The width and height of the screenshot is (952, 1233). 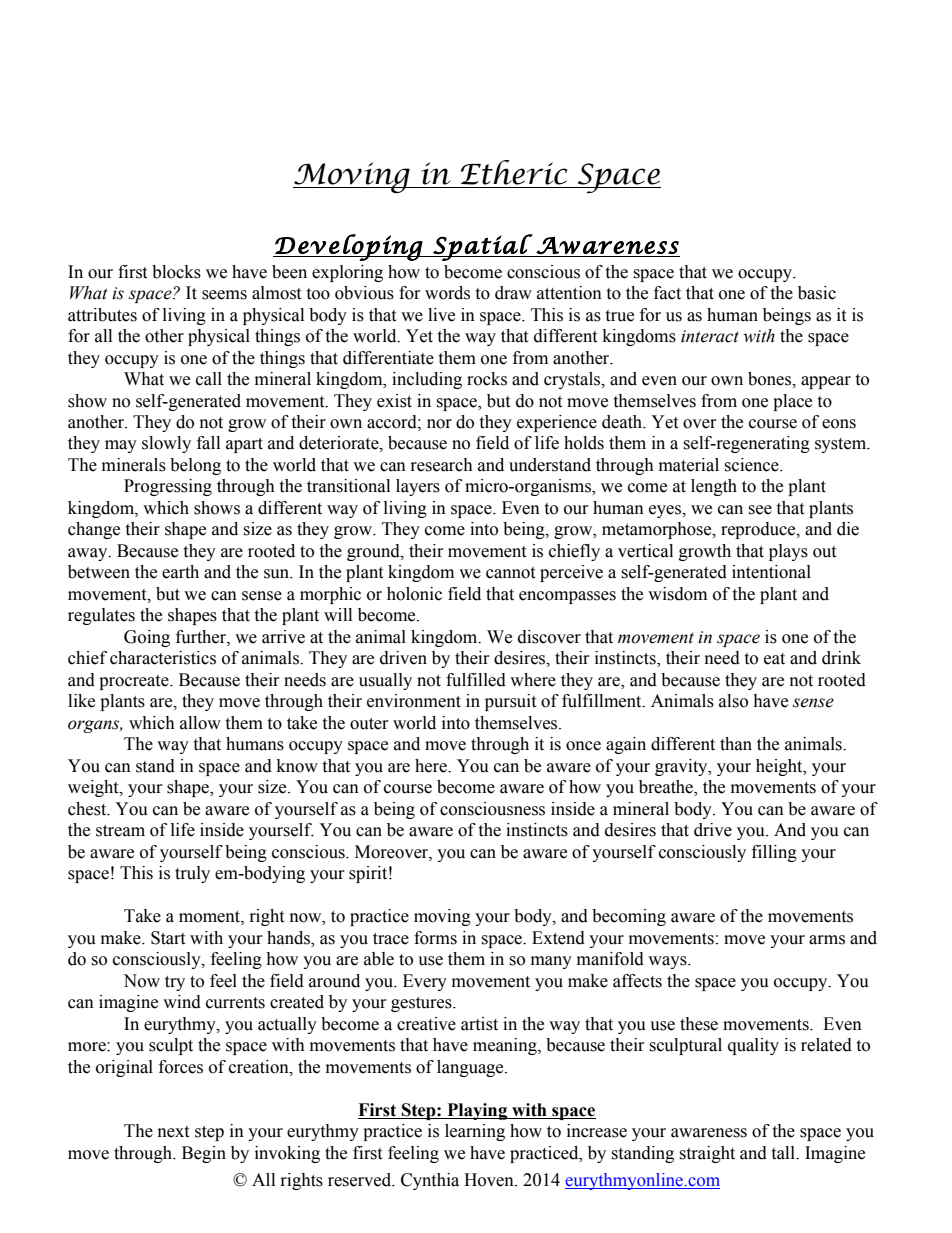 I want to click on blocks, so click(x=176, y=272).
